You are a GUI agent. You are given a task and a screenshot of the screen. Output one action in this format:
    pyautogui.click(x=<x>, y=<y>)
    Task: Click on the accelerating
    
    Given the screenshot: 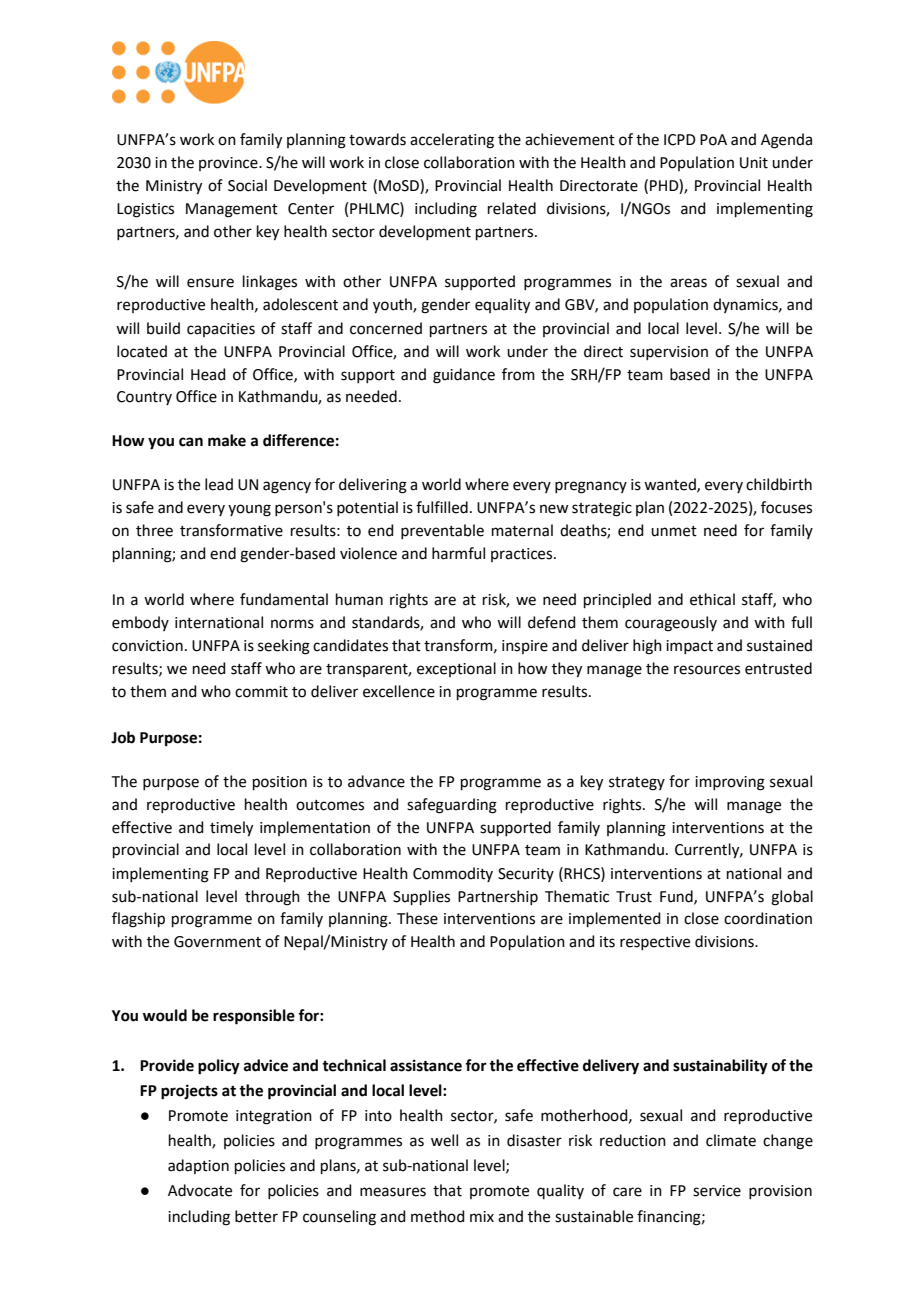 What is the action you would take?
    pyautogui.click(x=452, y=141)
